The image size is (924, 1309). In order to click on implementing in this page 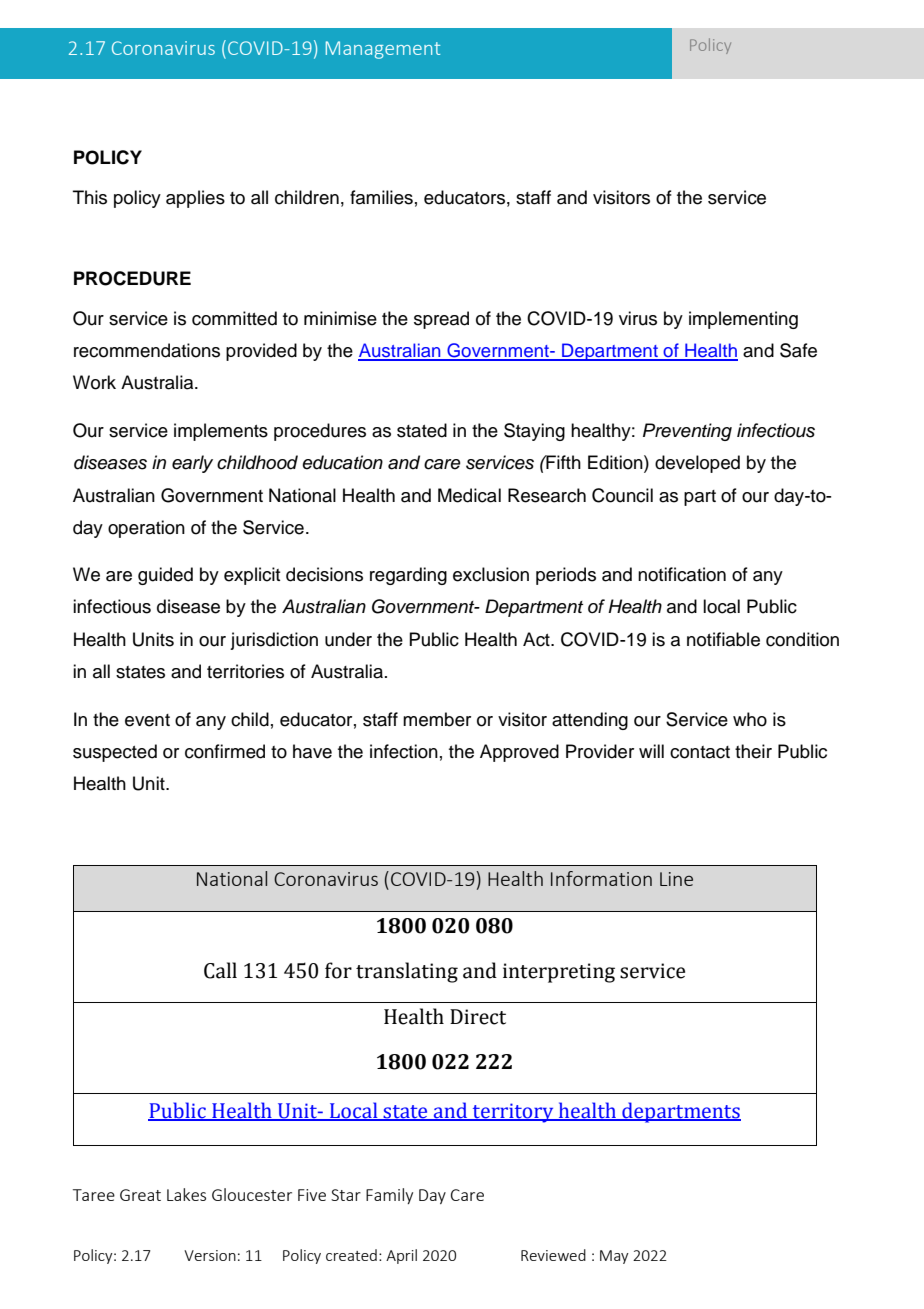, I will do `click(743, 320)`.
